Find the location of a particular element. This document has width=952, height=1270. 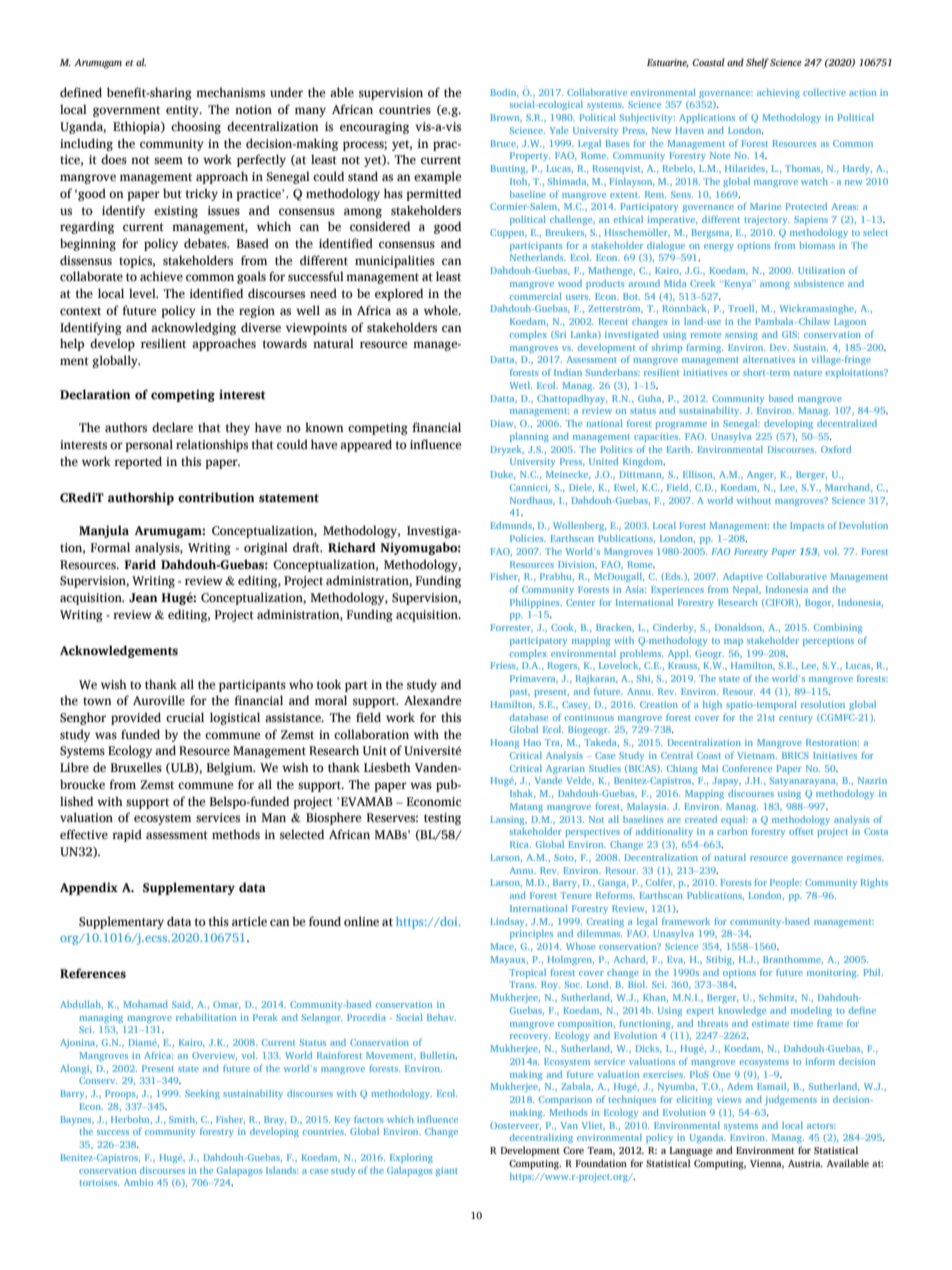

Jean is located at coordinates (143, 598).
